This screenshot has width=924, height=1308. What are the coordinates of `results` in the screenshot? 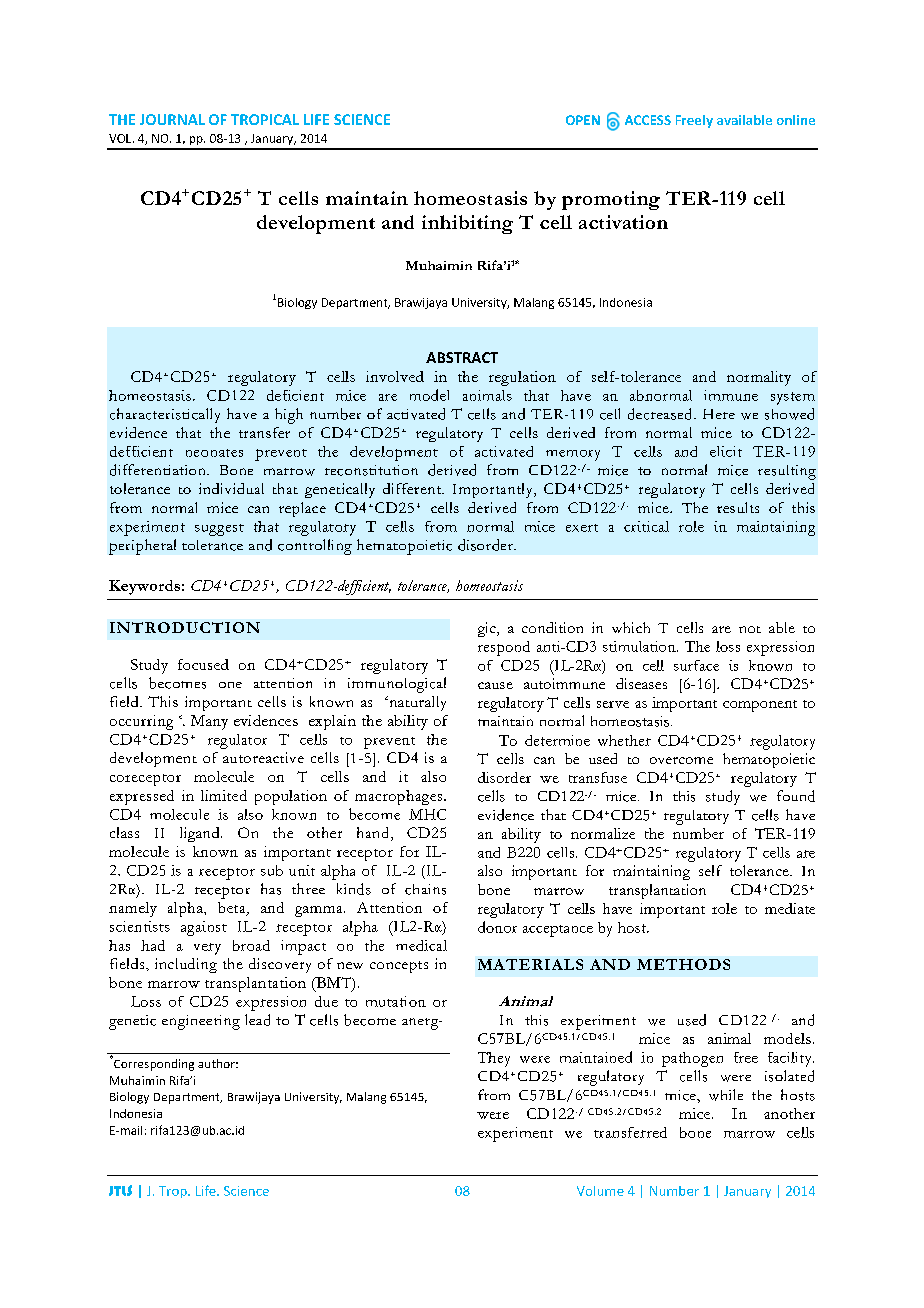 It's located at (738, 507).
